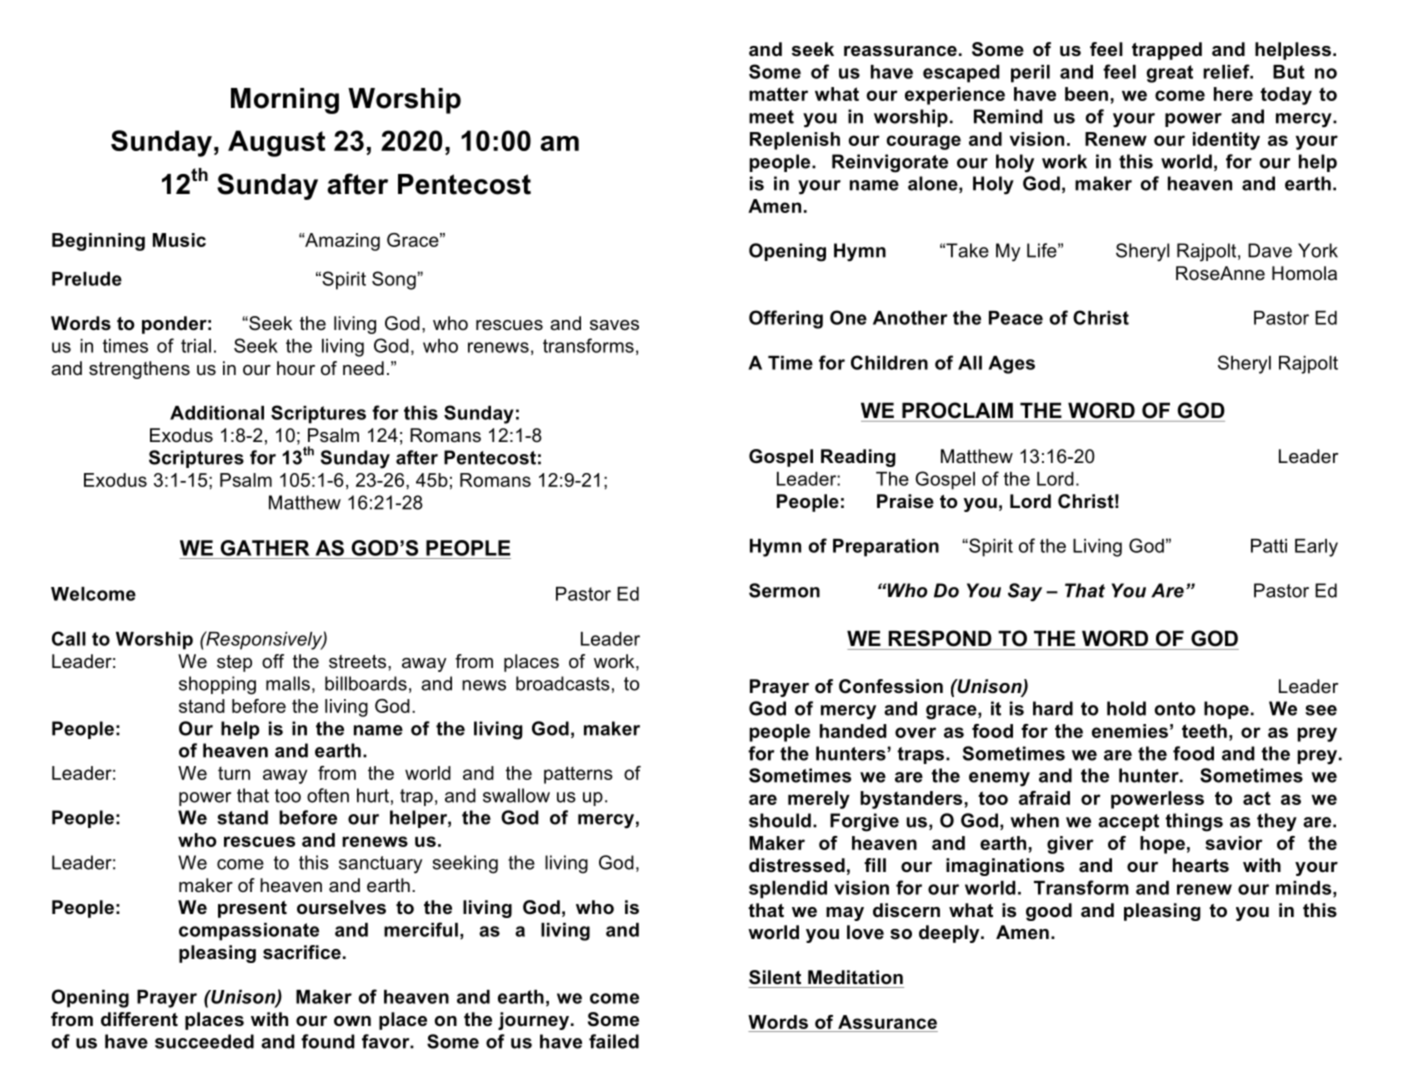  What do you see at coordinates (204, 1041) in the screenshot?
I see `succeeded` at bounding box center [204, 1041].
